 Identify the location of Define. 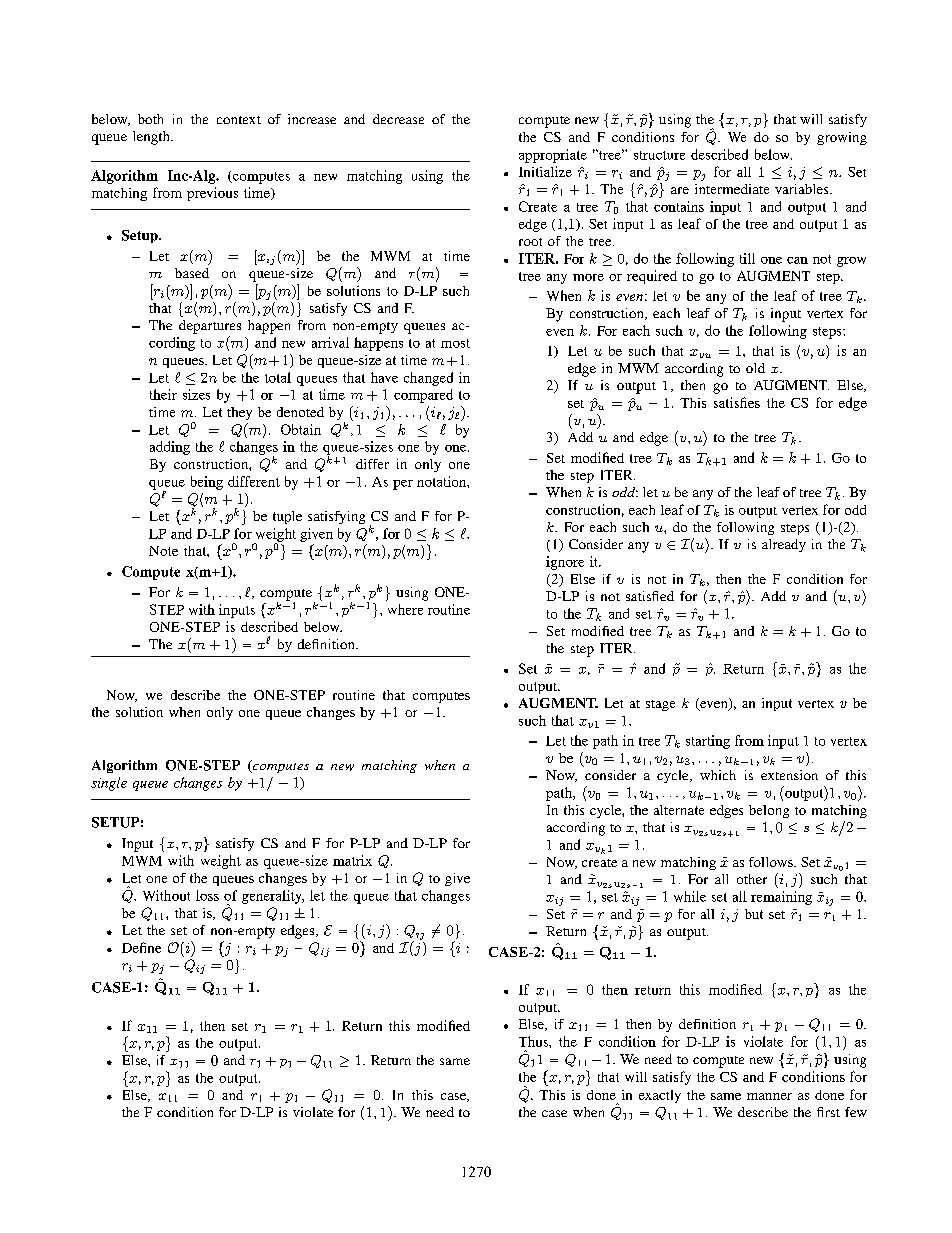
(141, 947).
